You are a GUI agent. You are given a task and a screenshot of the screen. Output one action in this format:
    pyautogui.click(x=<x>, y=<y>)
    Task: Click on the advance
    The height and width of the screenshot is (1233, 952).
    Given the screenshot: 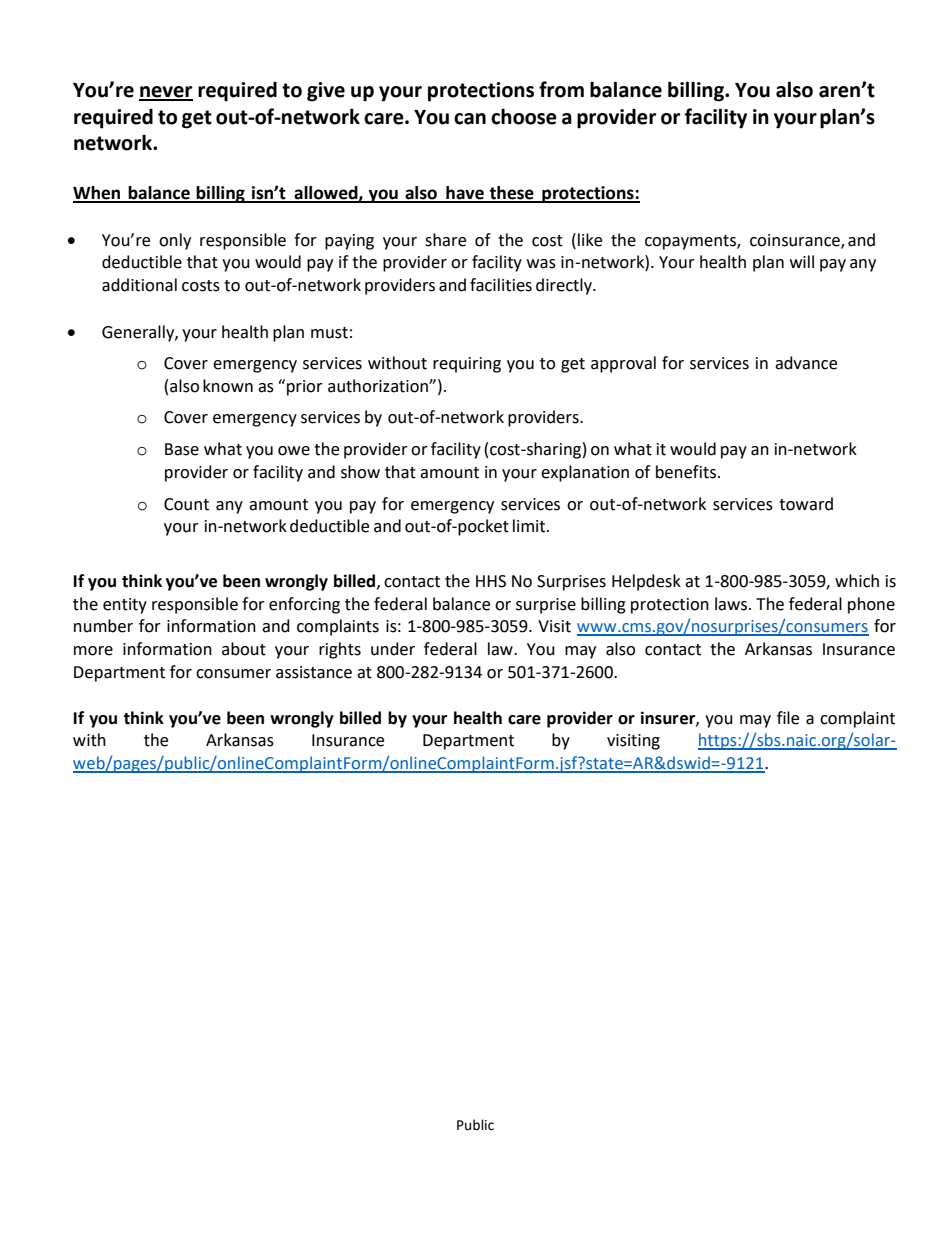 What is the action you would take?
    pyautogui.click(x=806, y=363)
